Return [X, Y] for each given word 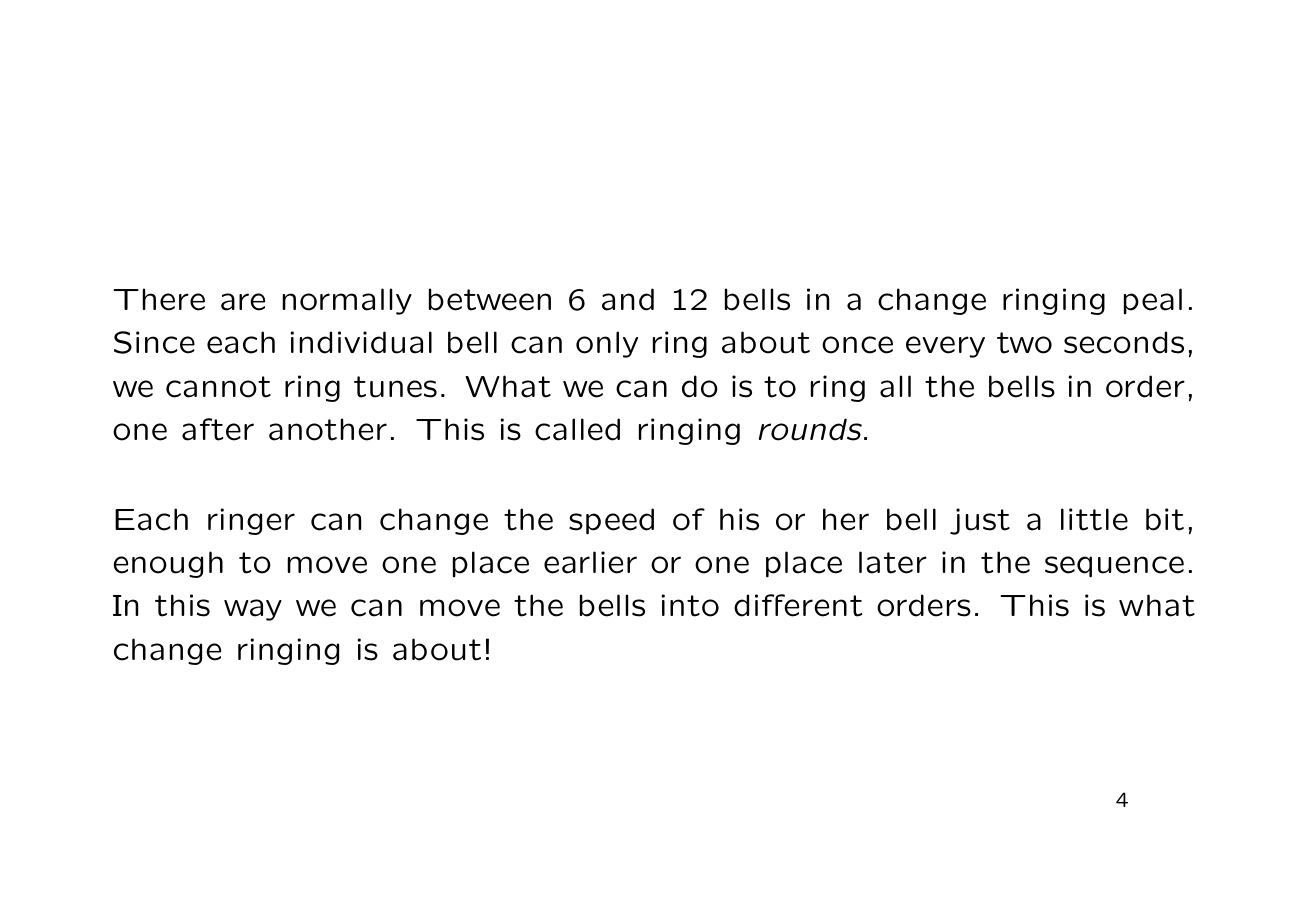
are [243, 302]
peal [1153, 301]
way [253, 610]
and [628, 299]
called [577, 429]
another [328, 429]
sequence [1114, 567]
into [690, 605]
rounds [810, 429]
